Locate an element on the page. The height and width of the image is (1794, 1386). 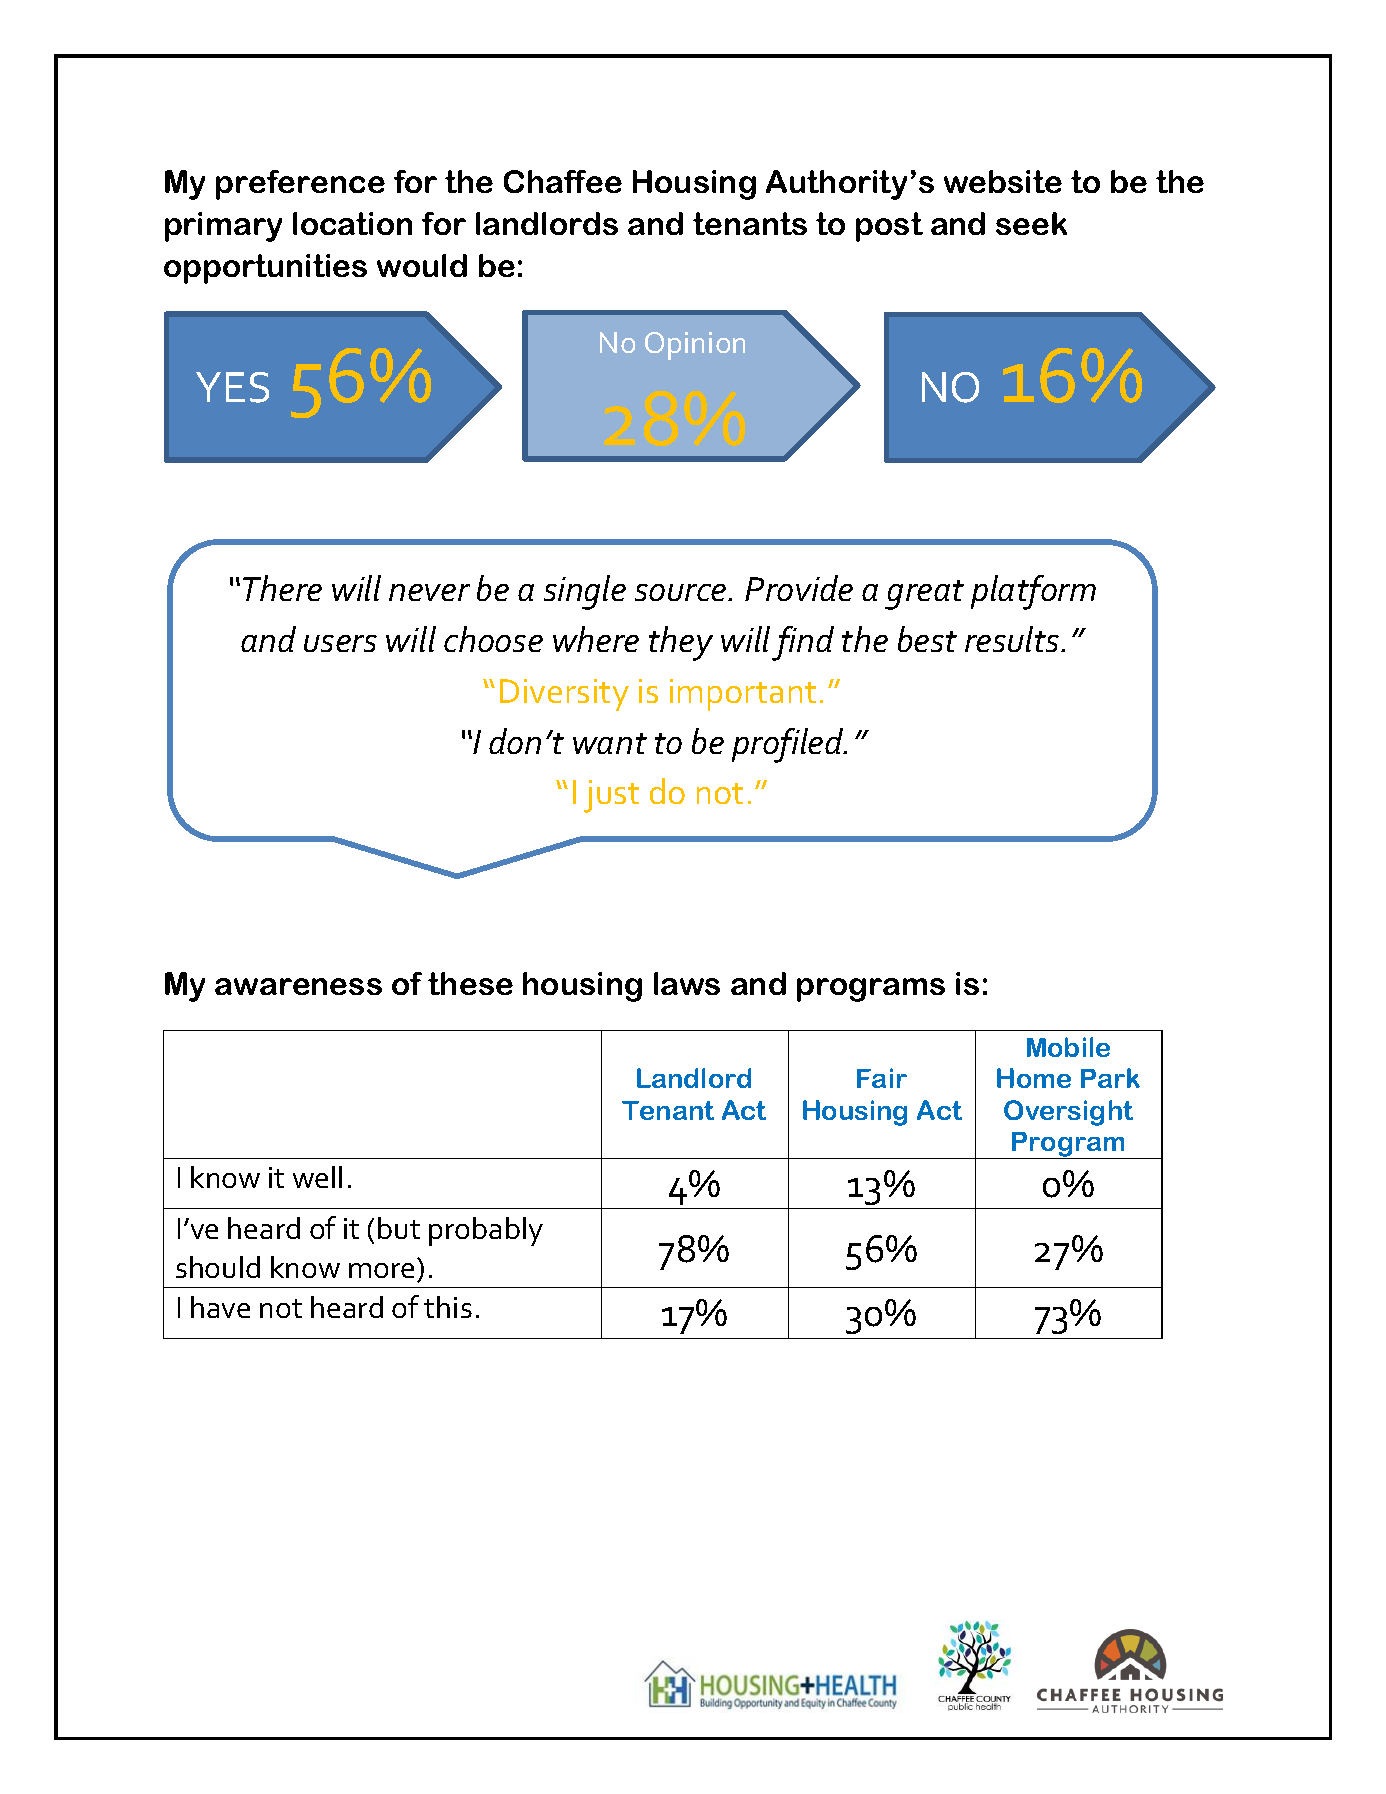
probably is located at coordinates (486, 1231).
